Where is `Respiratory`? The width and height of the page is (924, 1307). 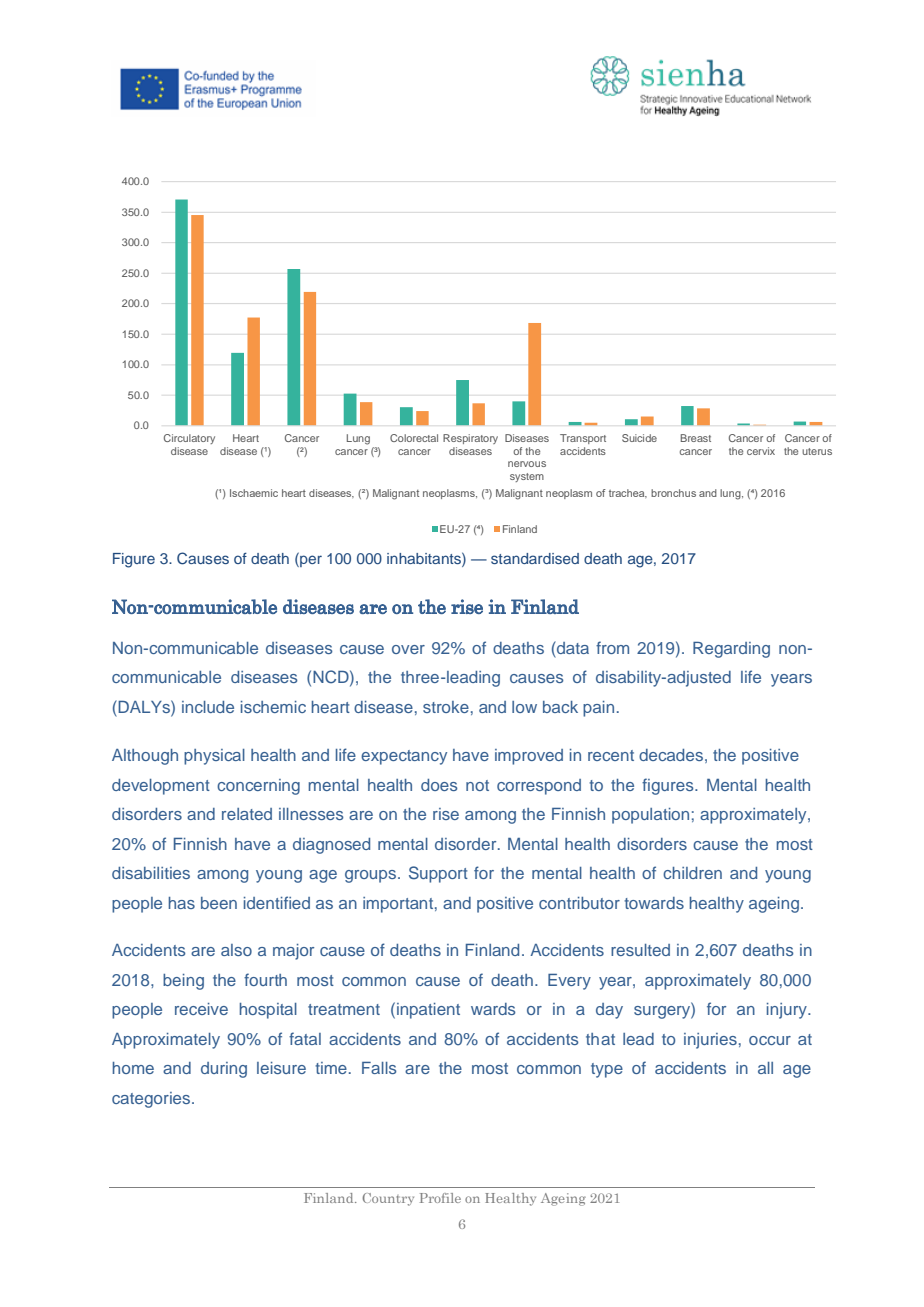
Respiratory is located at coordinates (470, 439).
